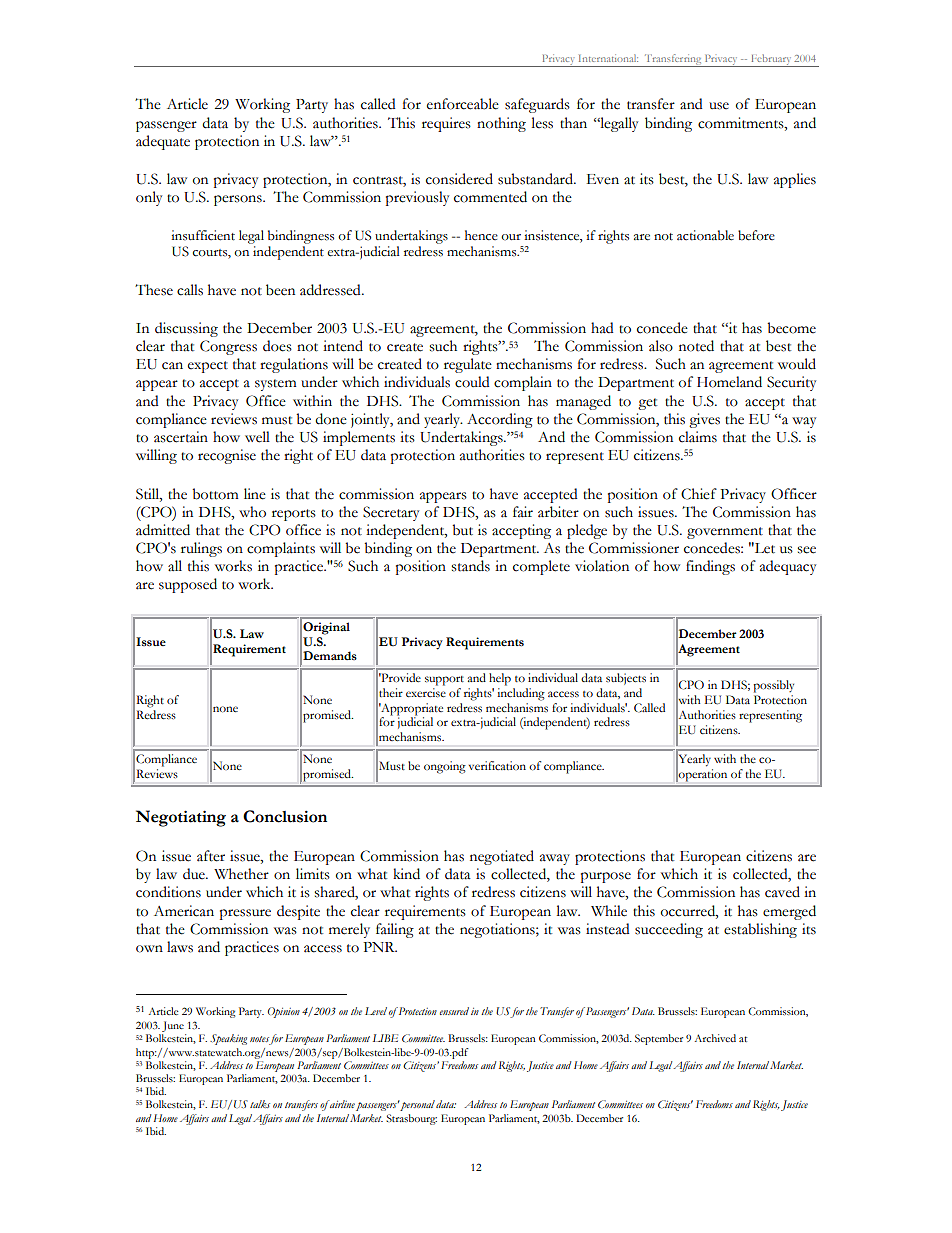 Image resolution: width=952 pixels, height=1233 pixels. I want to click on well, so click(257, 437).
